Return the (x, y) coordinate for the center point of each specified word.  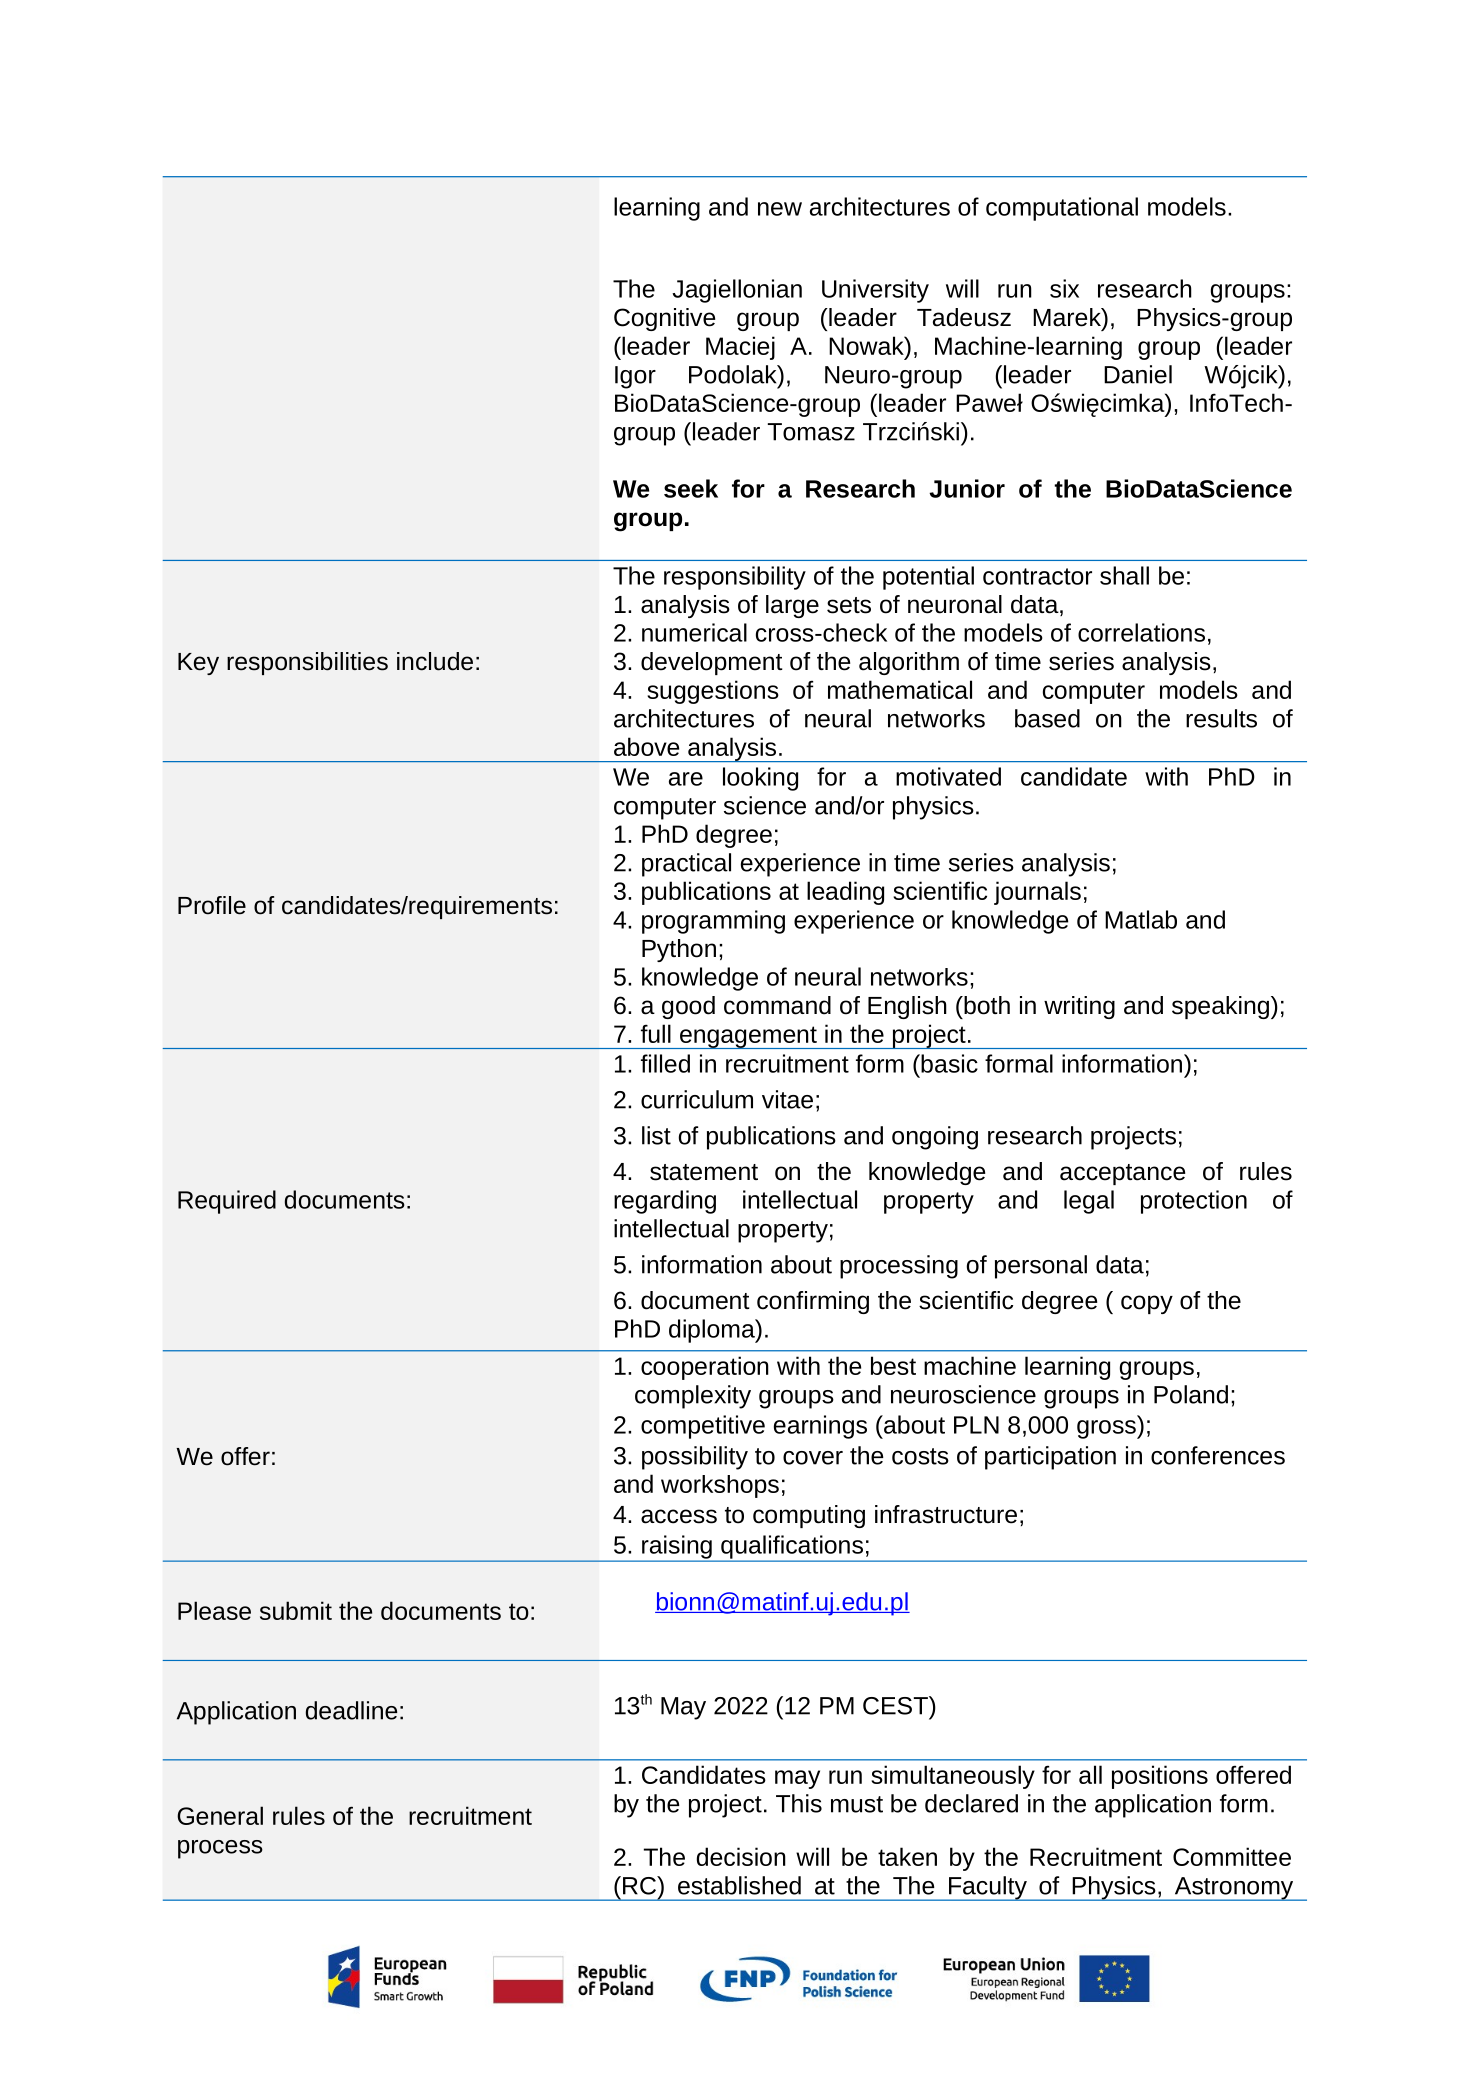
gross (1107, 1429)
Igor (635, 377)
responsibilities (307, 663)
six (1064, 288)
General (220, 1815)
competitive (703, 1427)
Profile (212, 905)
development (712, 663)
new (780, 209)
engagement (748, 1037)
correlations (1141, 632)
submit (296, 1610)
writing (1079, 1007)
